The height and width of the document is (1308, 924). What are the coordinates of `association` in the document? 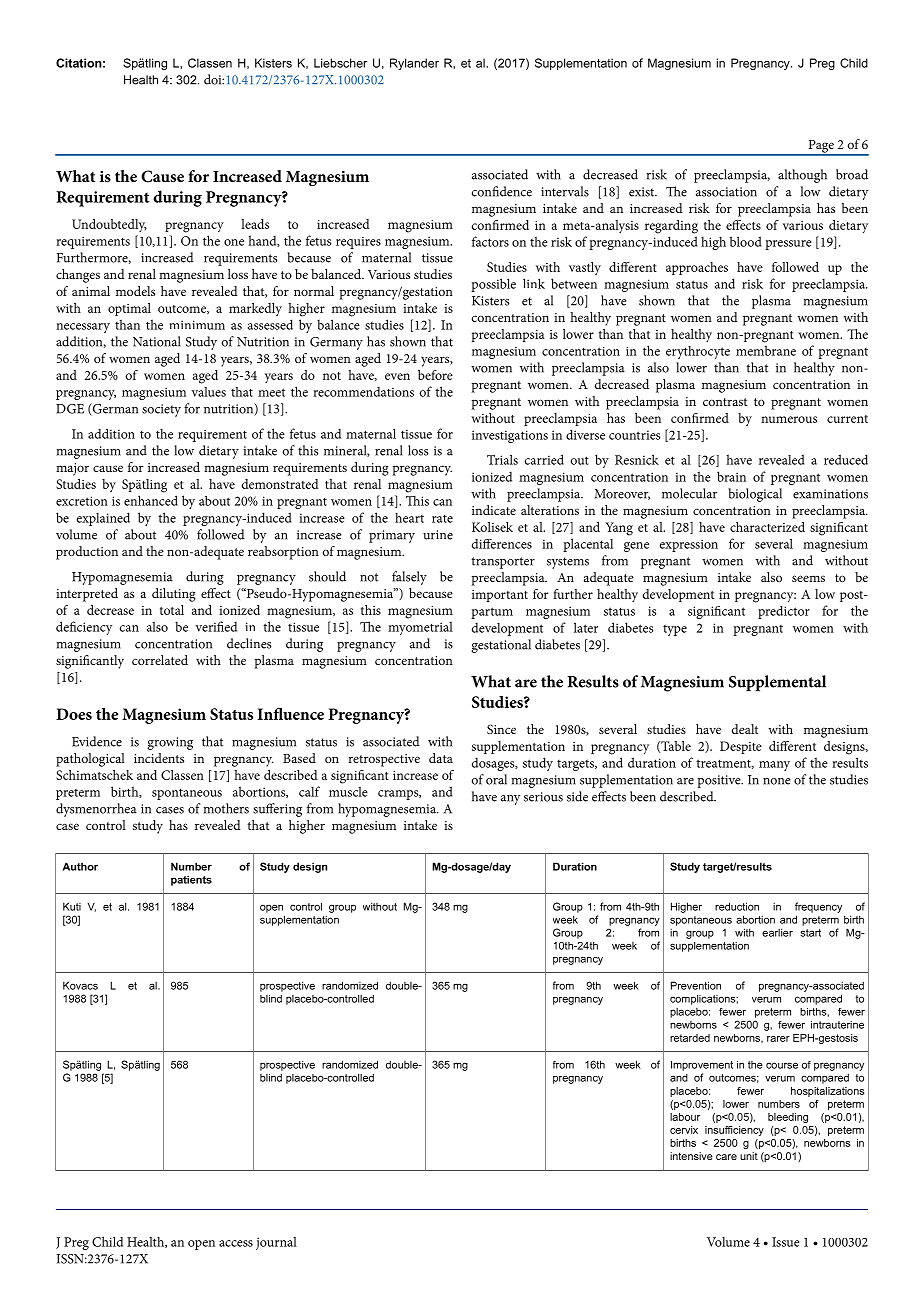 It's located at (726, 192).
